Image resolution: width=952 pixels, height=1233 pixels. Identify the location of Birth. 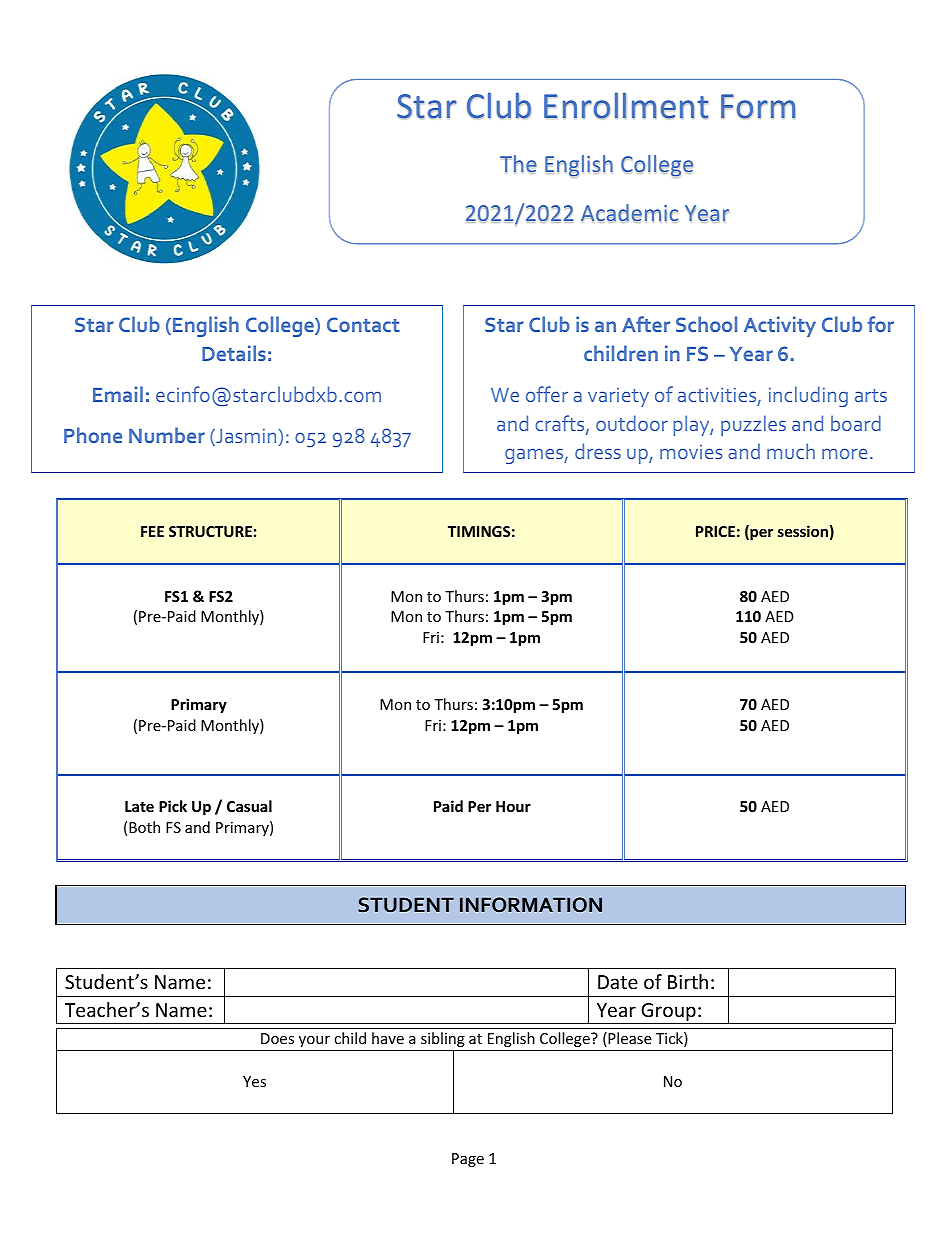
(688, 981).
